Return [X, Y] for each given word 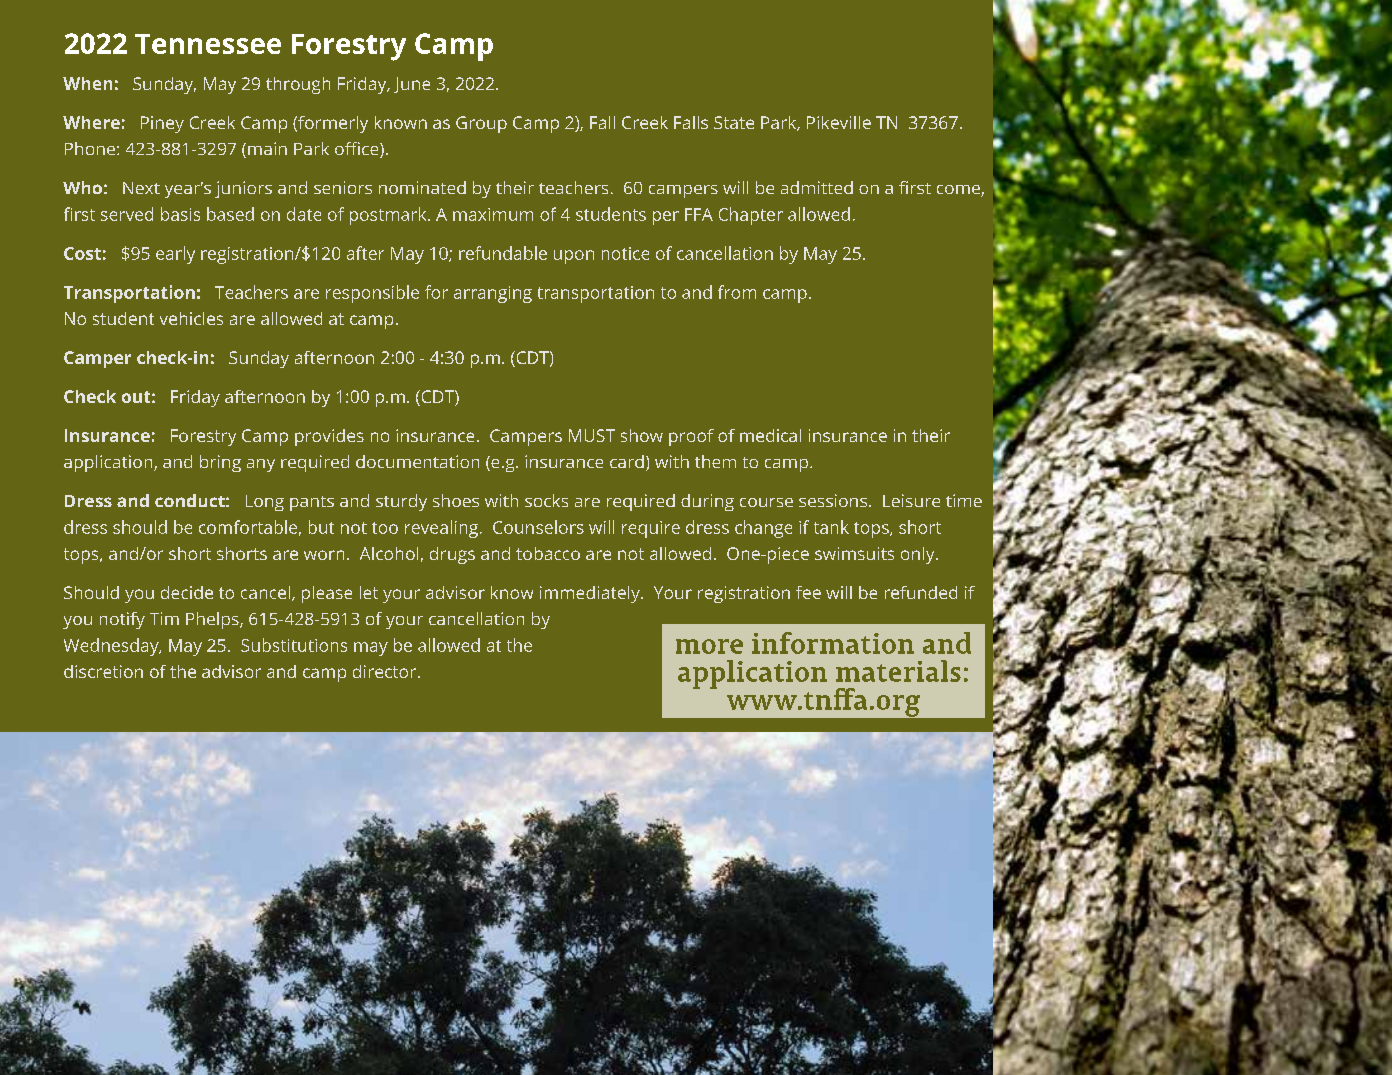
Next [141, 188]
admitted [817, 187]
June [412, 85]
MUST [592, 435]
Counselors [538, 527]
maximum [493, 214]
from [737, 292]
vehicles [191, 318]
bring [220, 463]
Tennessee [208, 44]
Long [265, 503]
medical [770, 435]
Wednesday [112, 647]
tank [831, 527]
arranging [493, 294]
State [734, 122]
